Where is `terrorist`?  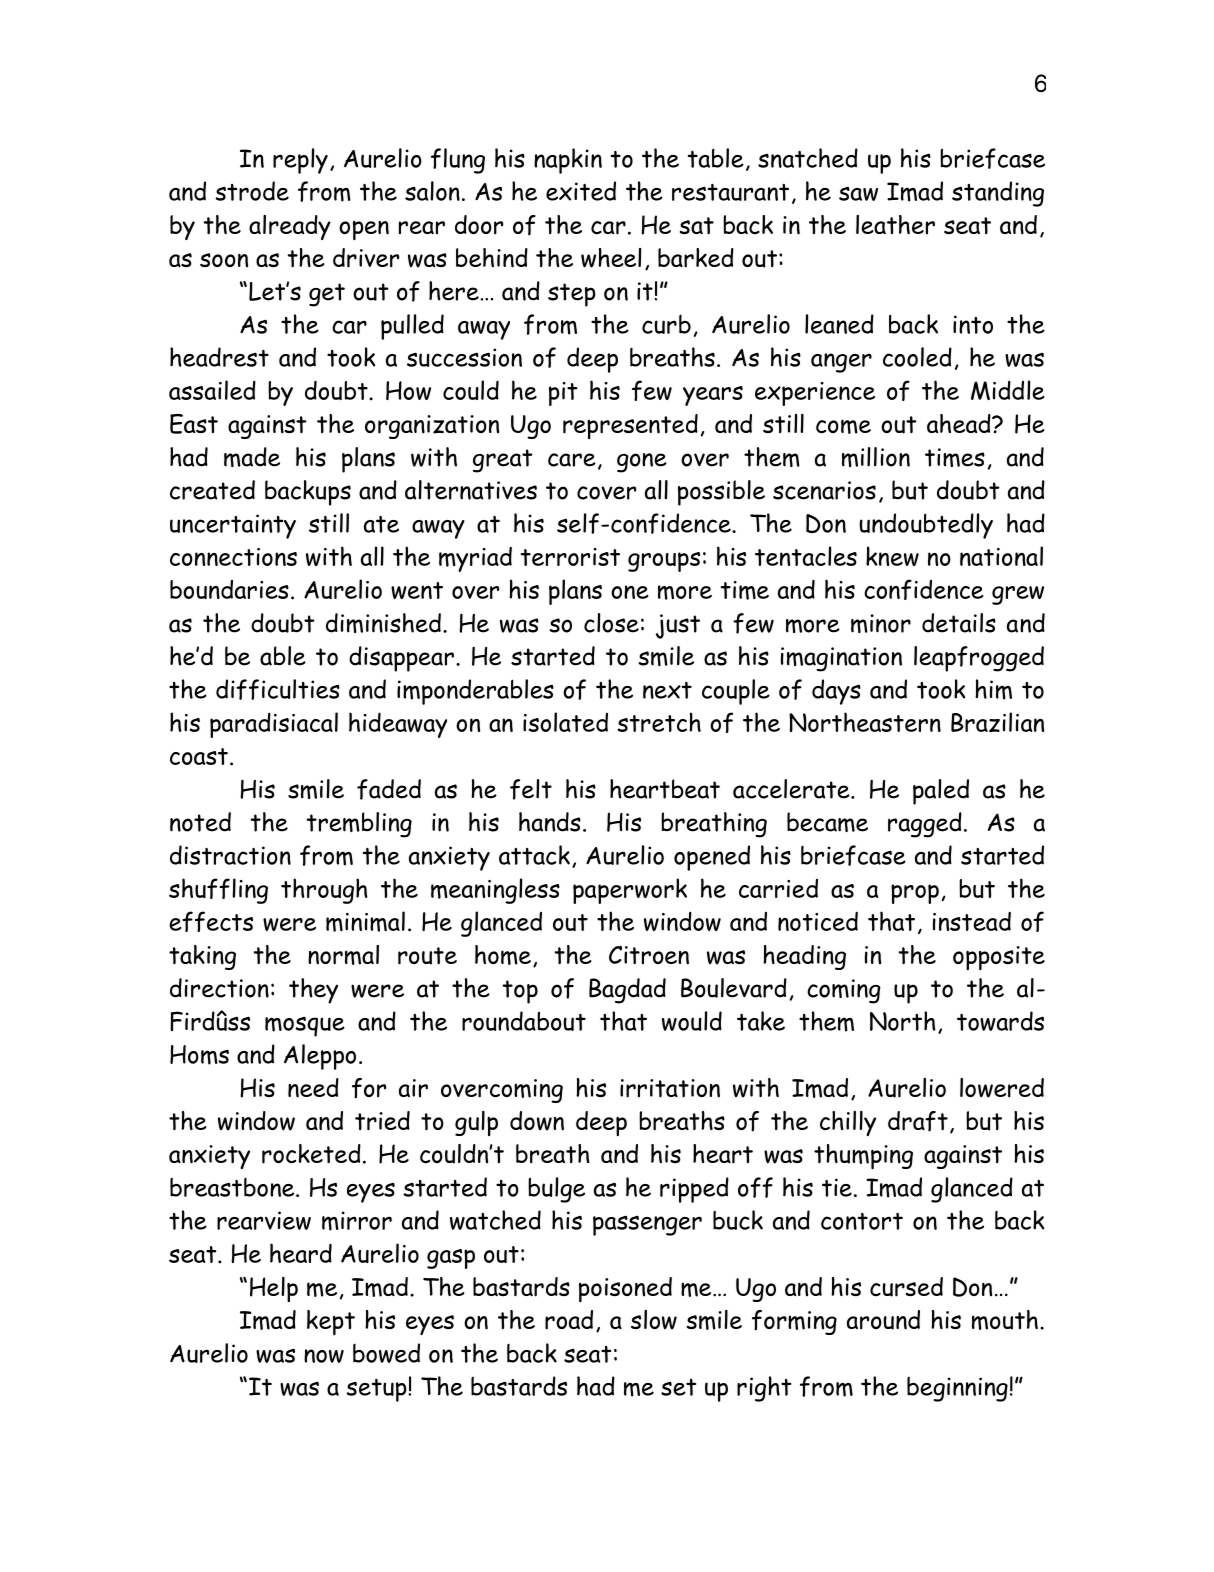 terrorist is located at coordinates (570, 557).
